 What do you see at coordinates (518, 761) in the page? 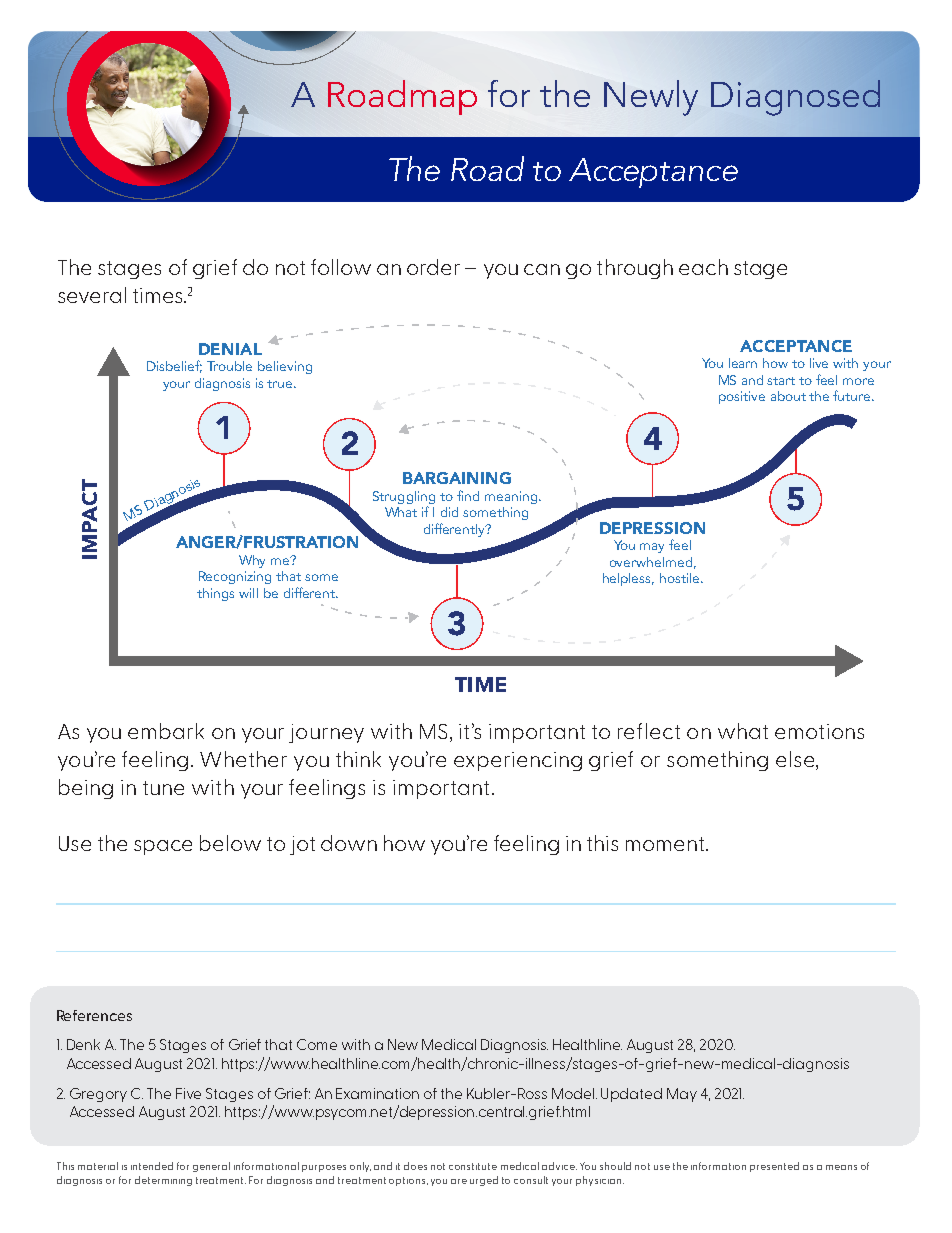
I see `experiencing` at bounding box center [518, 761].
